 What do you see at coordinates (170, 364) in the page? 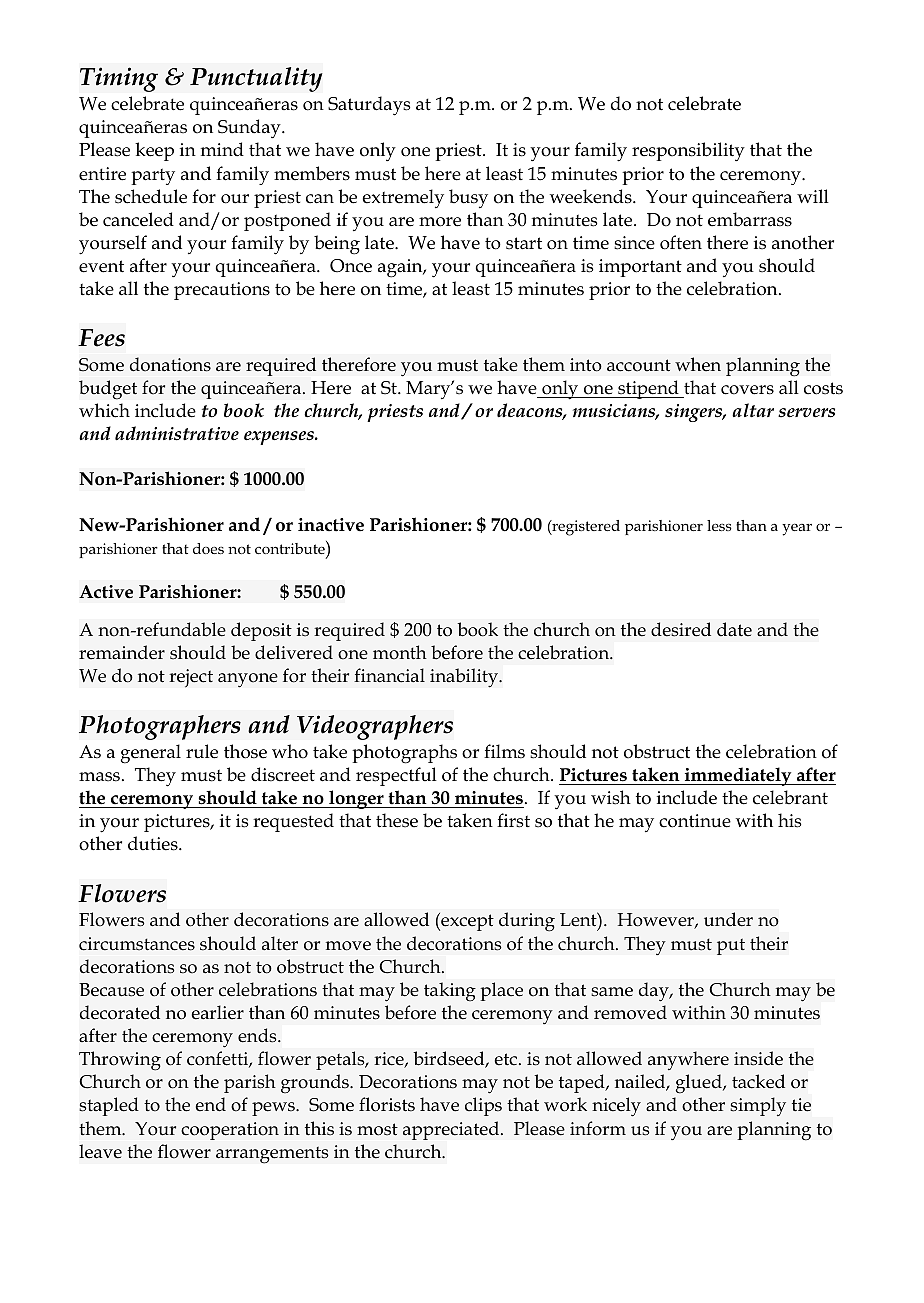
I see `donations` at bounding box center [170, 364].
